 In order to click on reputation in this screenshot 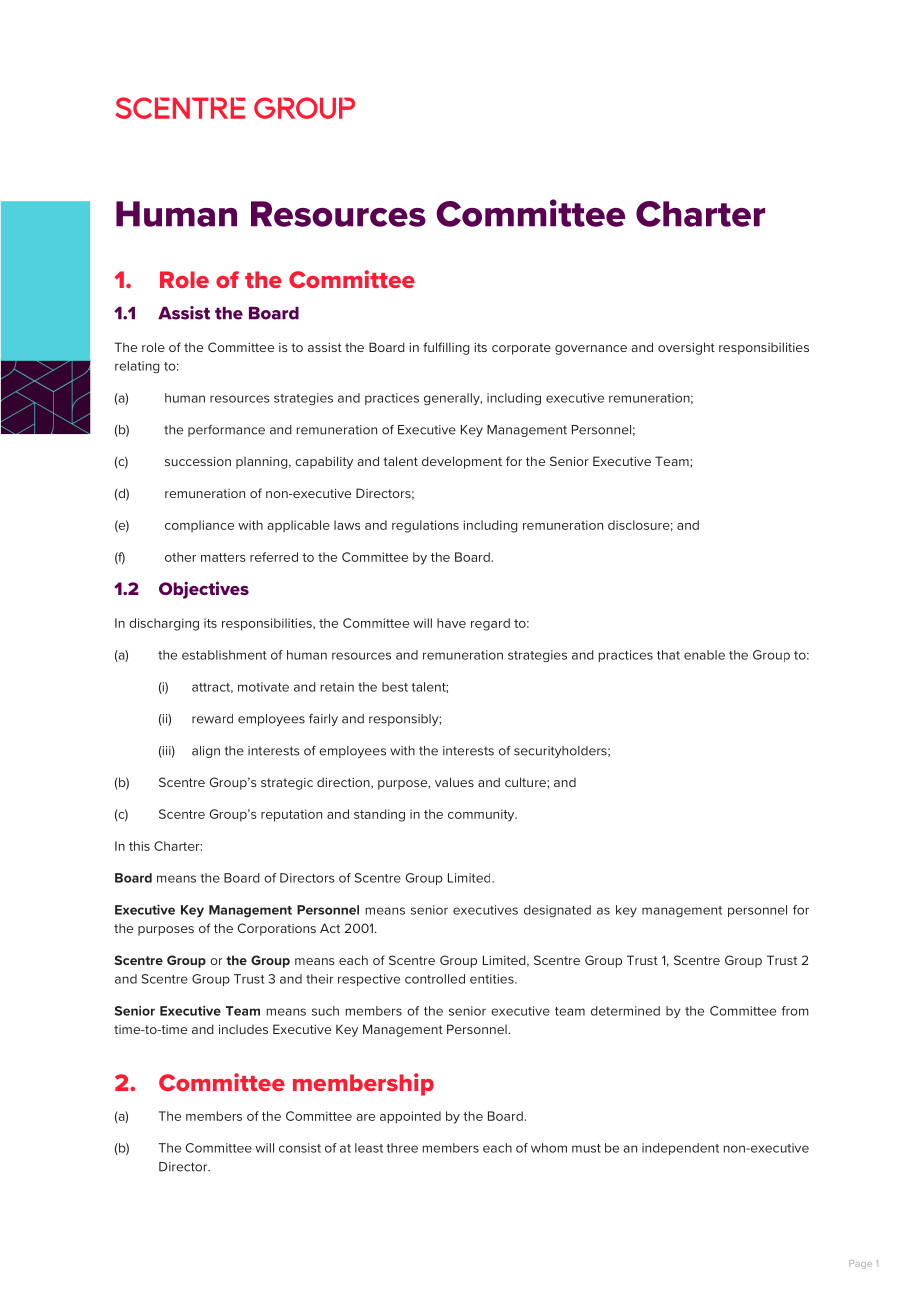, I will do `click(291, 815)`.
